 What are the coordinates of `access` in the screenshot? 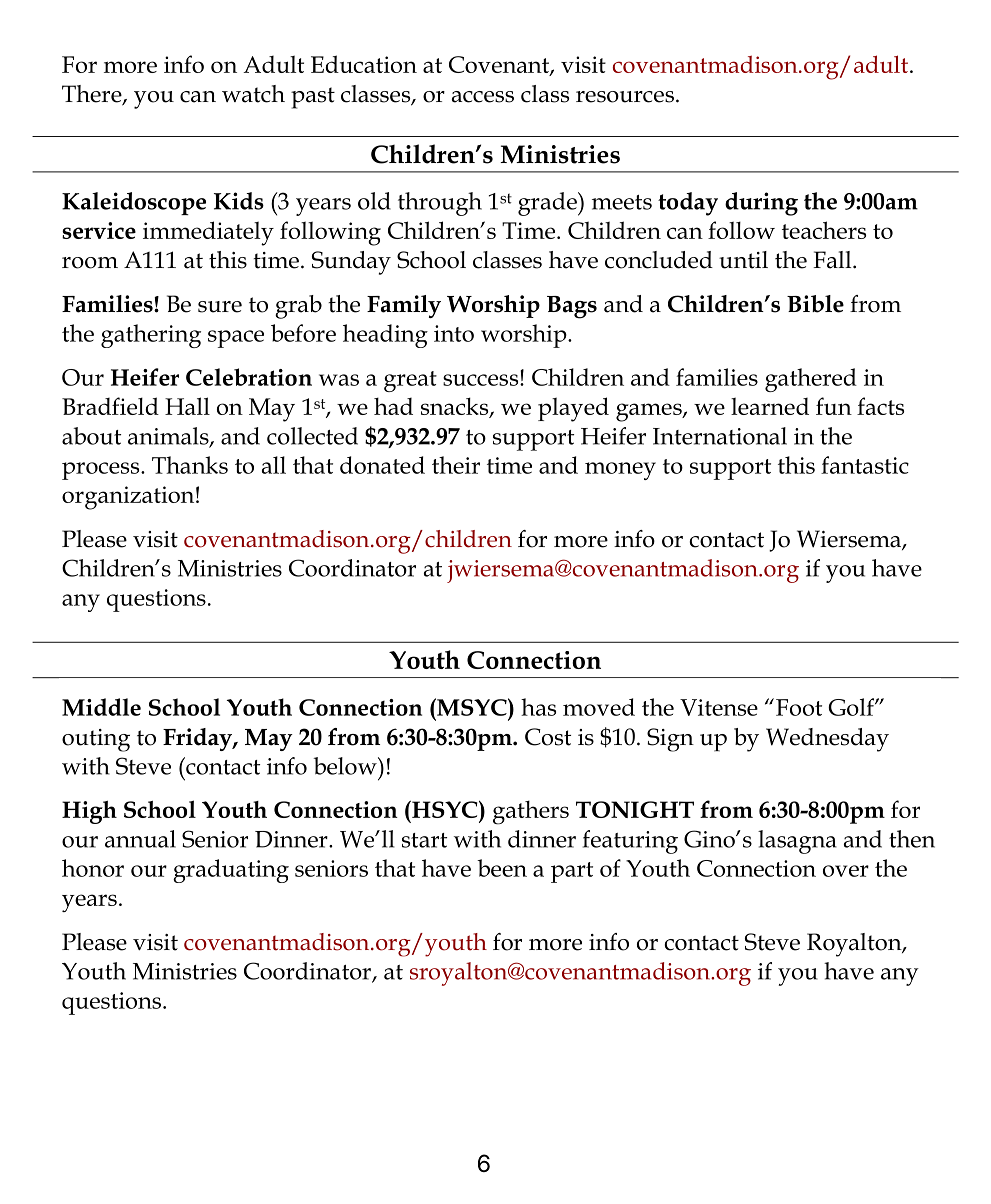 It's located at (483, 97).
